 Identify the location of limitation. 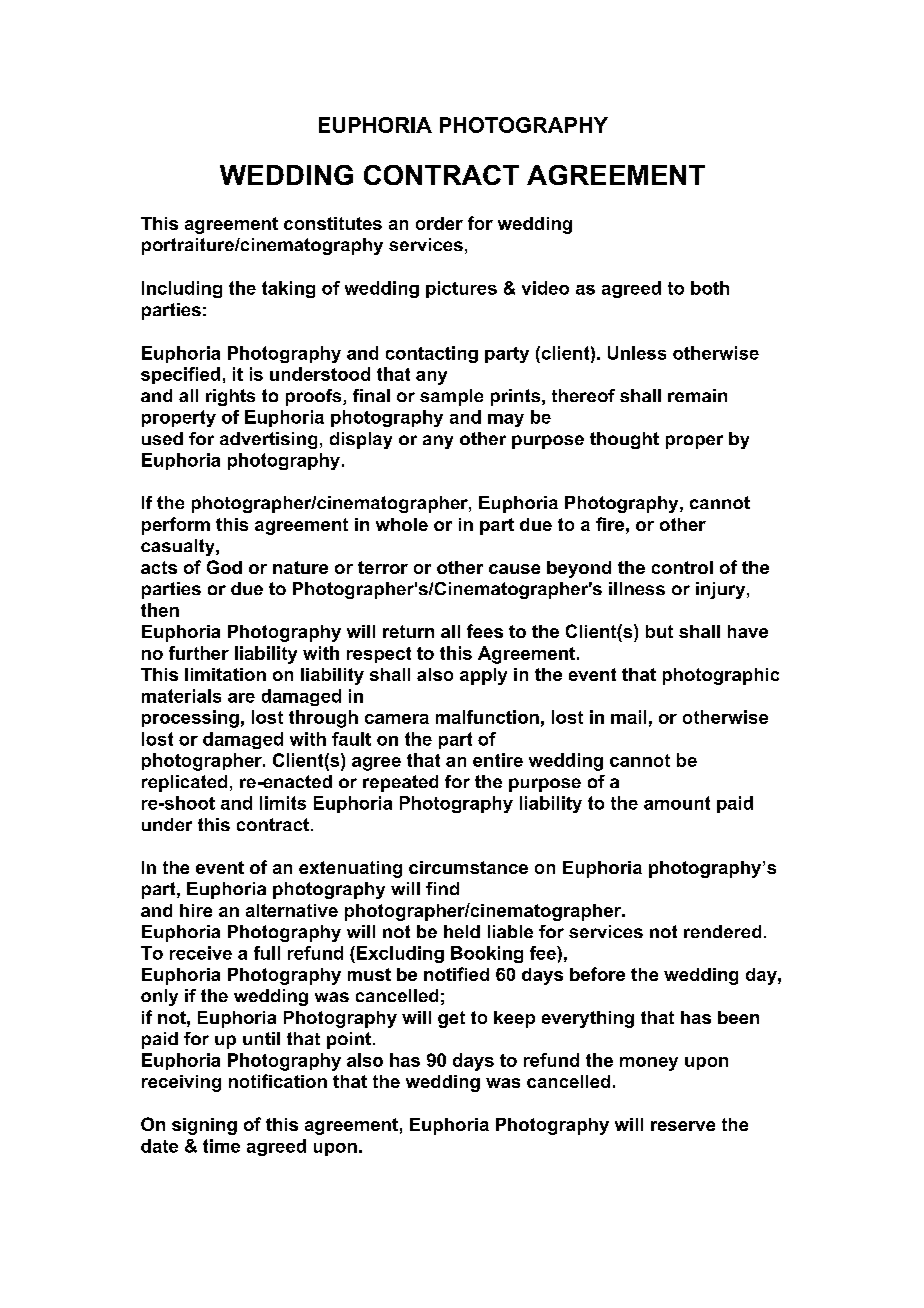
(225, 674).
